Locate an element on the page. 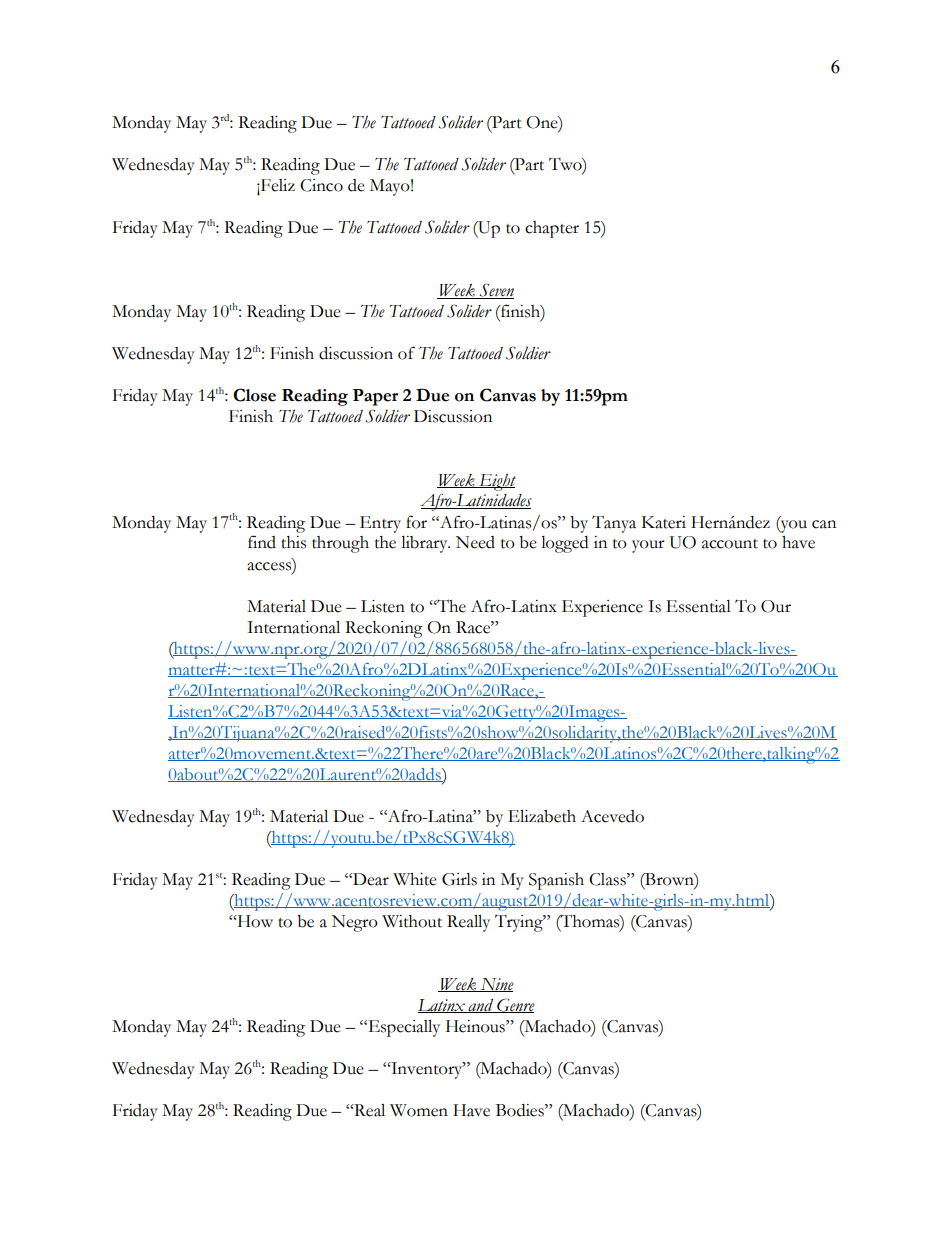 The image size is (952, 1233). this is located at coordinates (293, 542).
